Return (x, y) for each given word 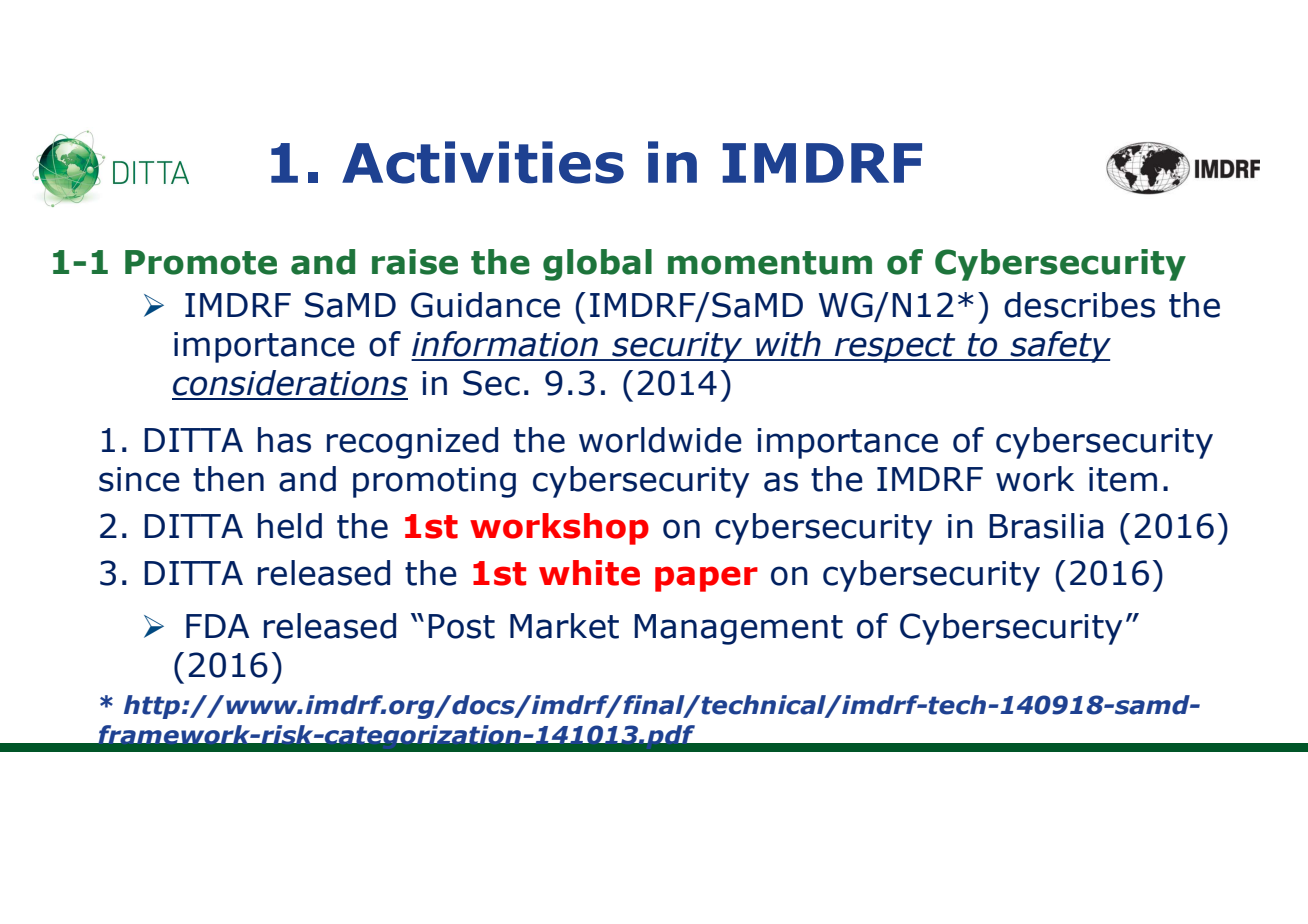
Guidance (485, 305)
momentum (770, 263)
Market (564, 626)
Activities (483, 162)
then (228, 479)
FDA (217, 626)
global (597, 265)
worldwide (660, 440)
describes (1079, 305)
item (1123, 479)
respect (895, 348)
